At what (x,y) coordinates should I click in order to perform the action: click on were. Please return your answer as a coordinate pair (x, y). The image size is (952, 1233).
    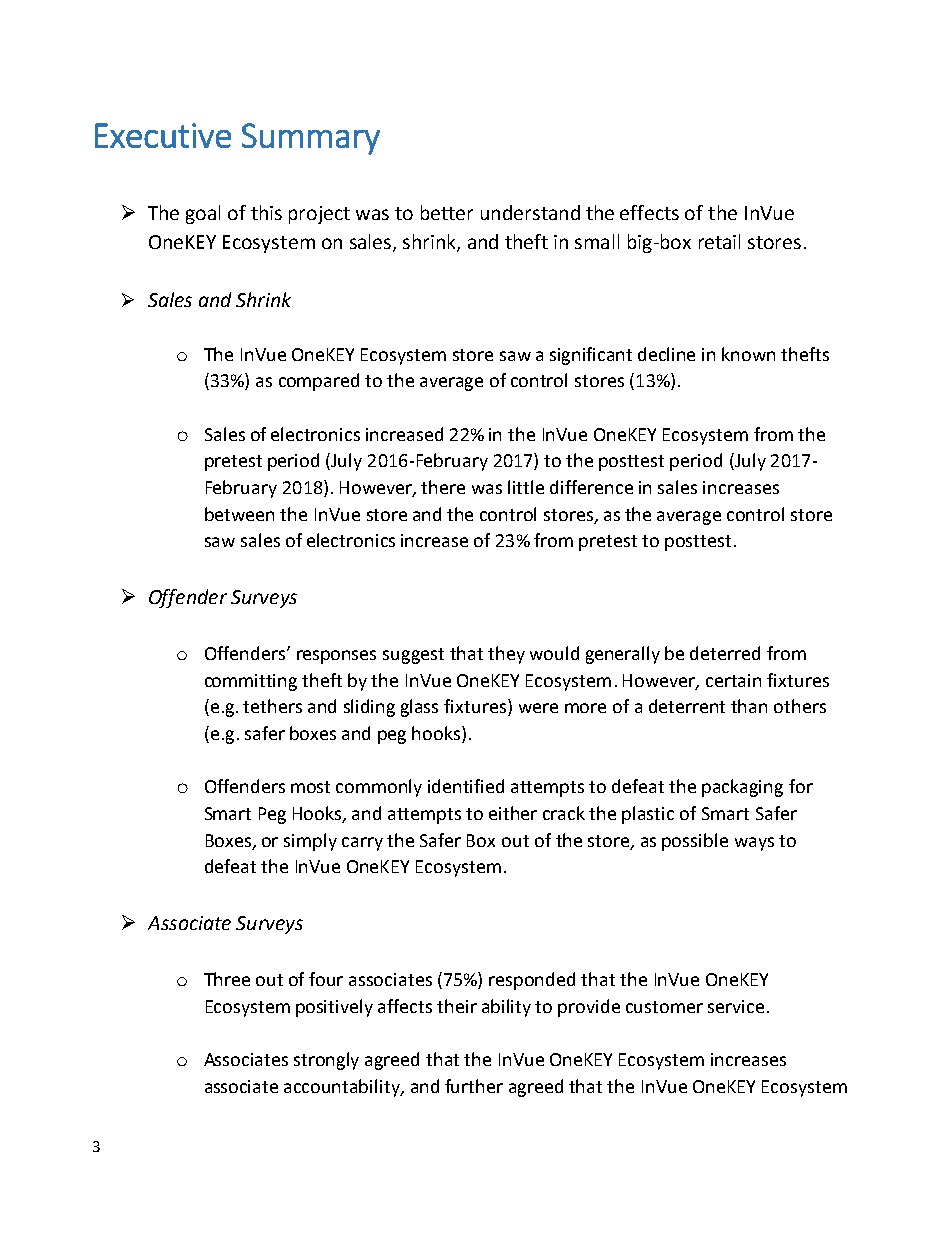
    Looking at the image, I should click on (538, 708).
